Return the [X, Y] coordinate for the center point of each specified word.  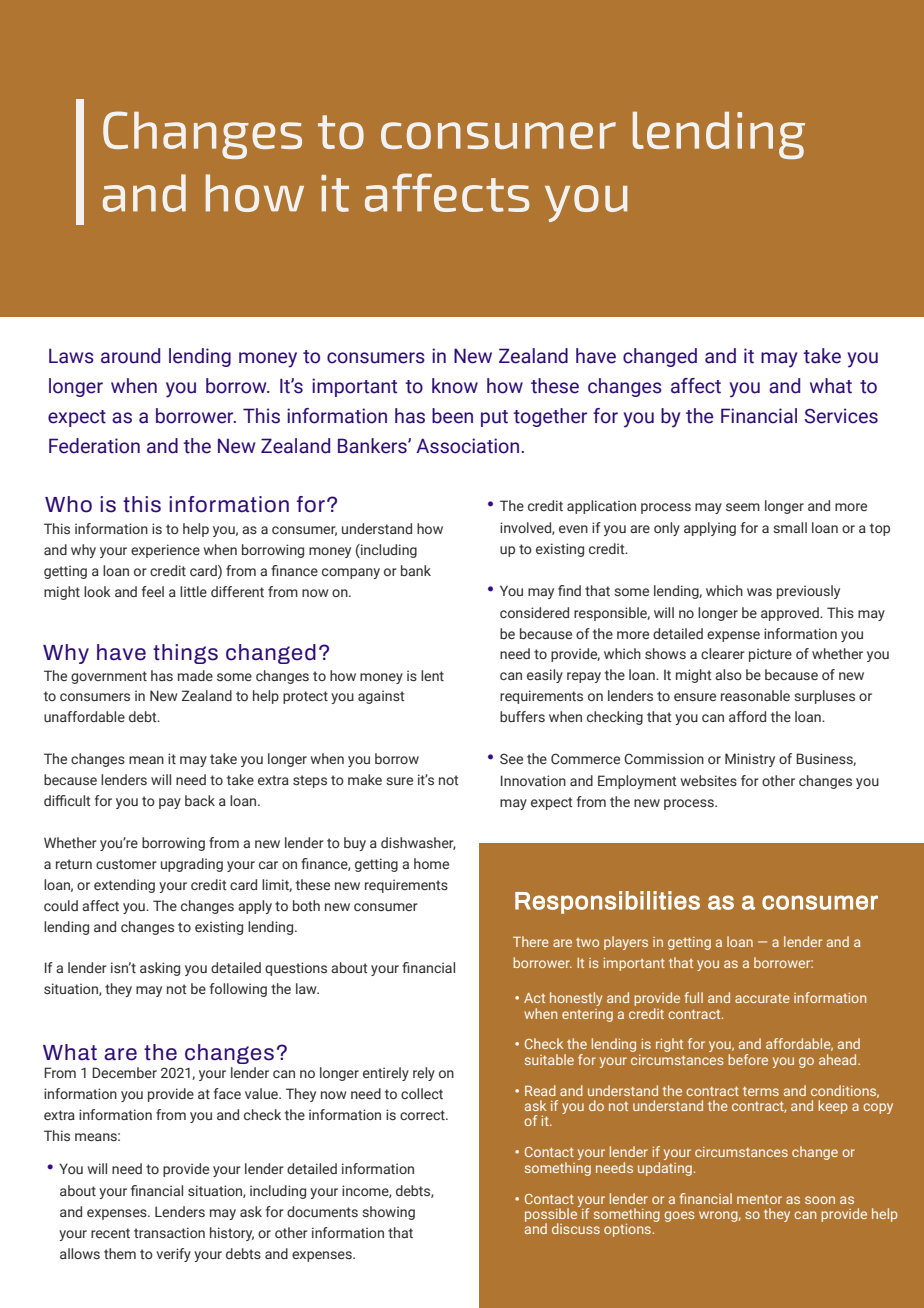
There [531, 941]
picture [770, 655]
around [130, 356]
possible [552, 1215]
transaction [169, 1232]
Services [841, 416]
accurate [762, 998]
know [455, 386]
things [185, 654]
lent [432, 675]
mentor [759, 1199]
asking [160, 969]
